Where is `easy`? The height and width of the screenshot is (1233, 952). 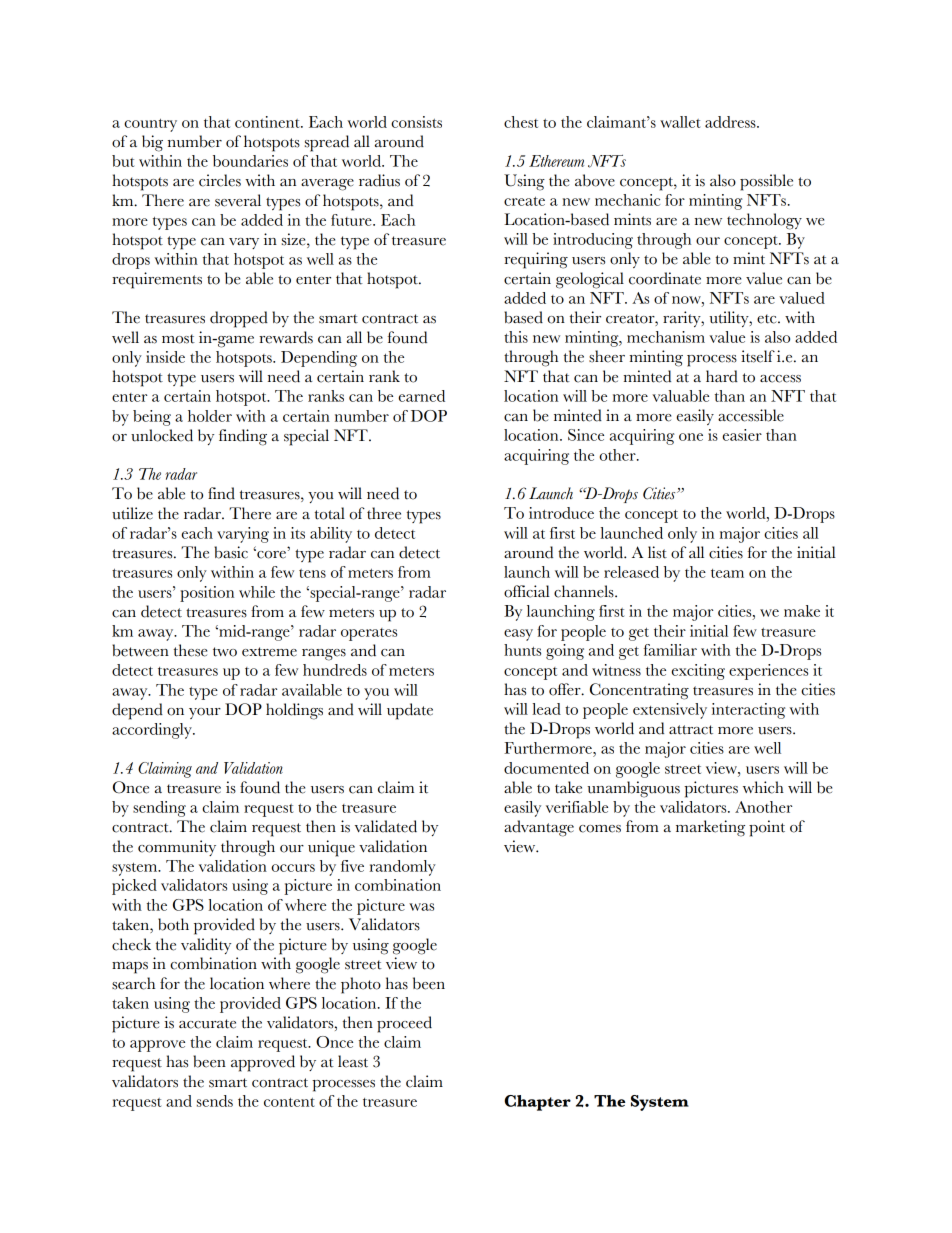
easy is located at coordinates (518, 635).
